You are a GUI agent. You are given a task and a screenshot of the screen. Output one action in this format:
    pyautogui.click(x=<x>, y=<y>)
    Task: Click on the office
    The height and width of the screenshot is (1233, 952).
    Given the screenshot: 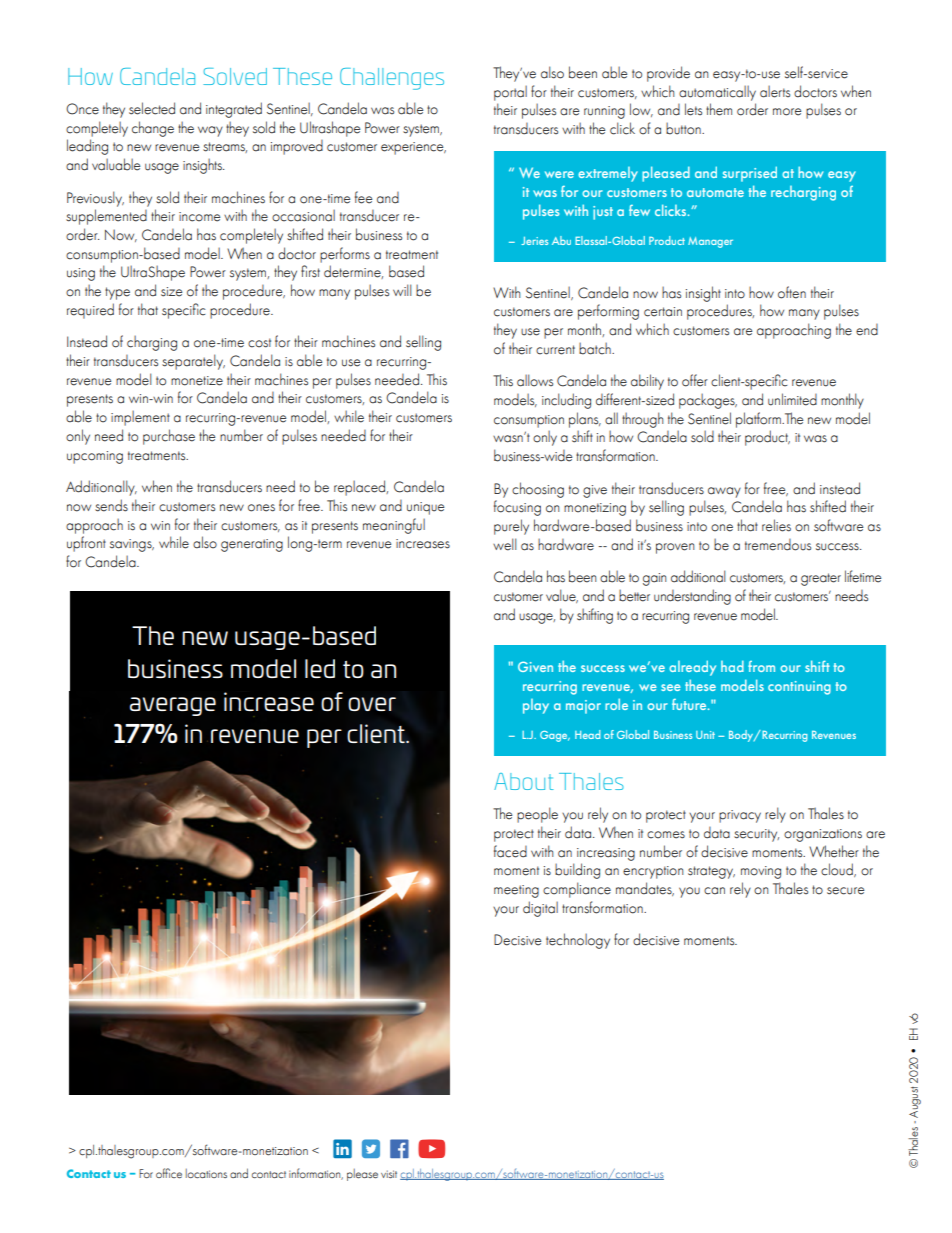 What is the action you would take?
    pyautogui.click(x=169, y=1173)
